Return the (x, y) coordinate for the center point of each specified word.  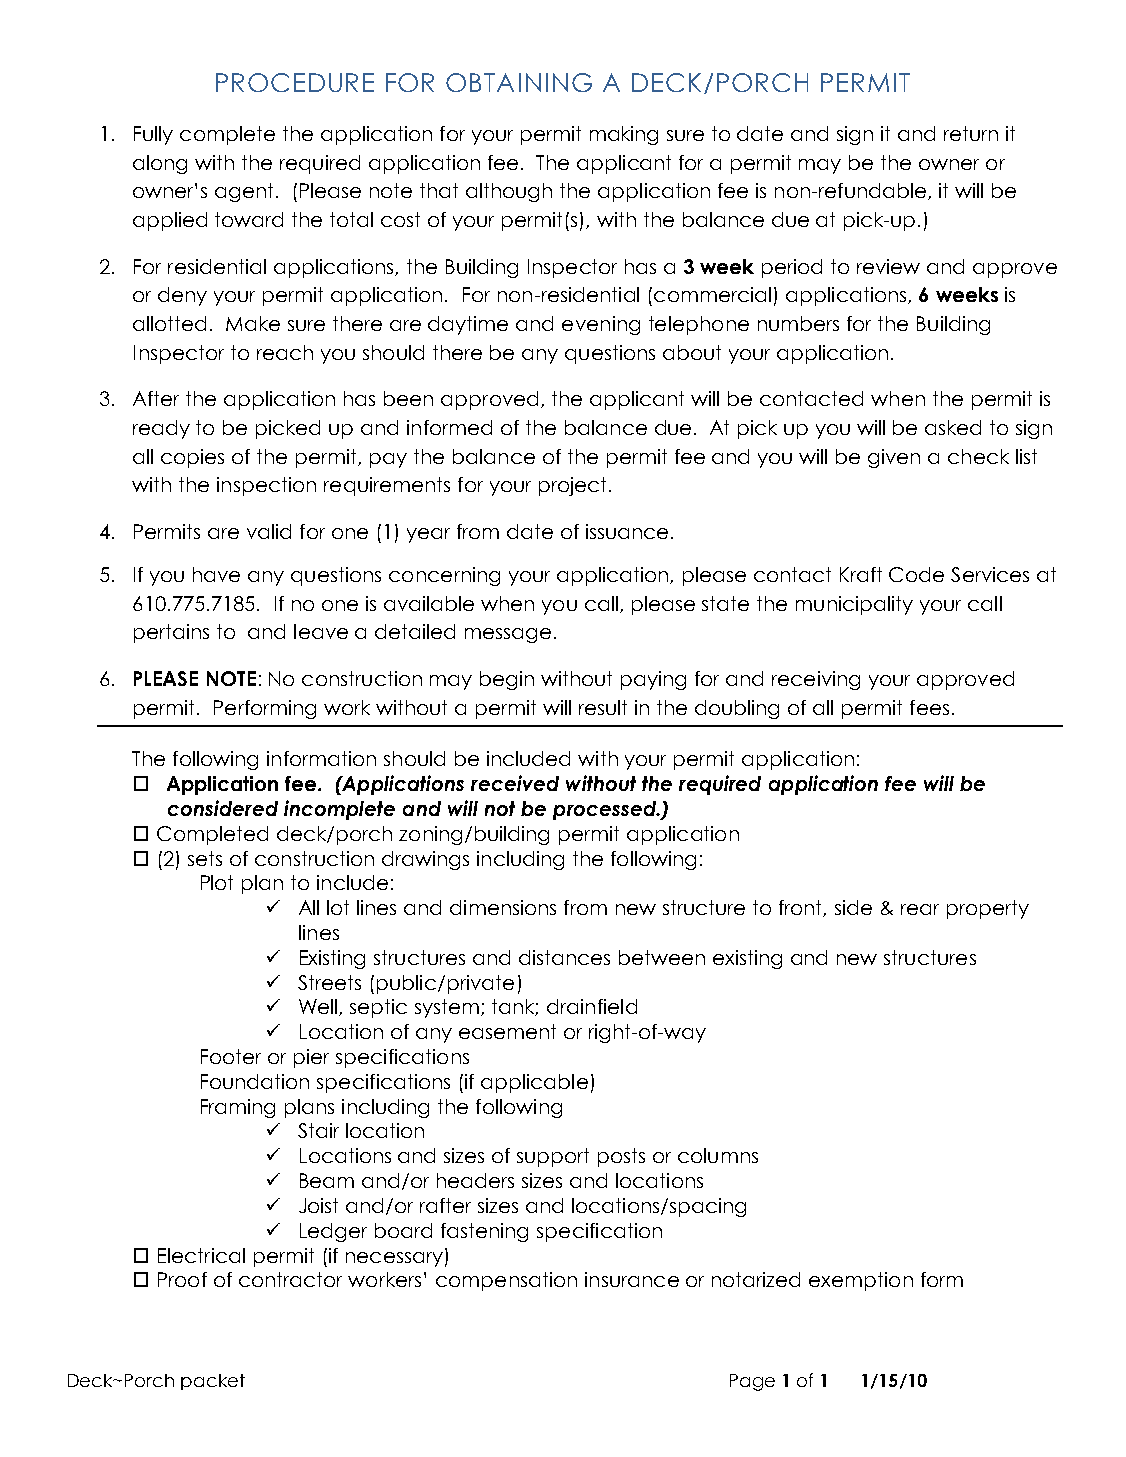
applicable (534, 1083)
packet (213, 1382)
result (603, 707)
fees (929, 707)
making (624, 135)
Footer (231, 1056)
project (574, 486)
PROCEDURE (295, 82)
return (971, 133)
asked (953, 427)
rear (920, 909)
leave (321, 631)
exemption (861, 1281)
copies (192, 458)
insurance (632, 1279)
